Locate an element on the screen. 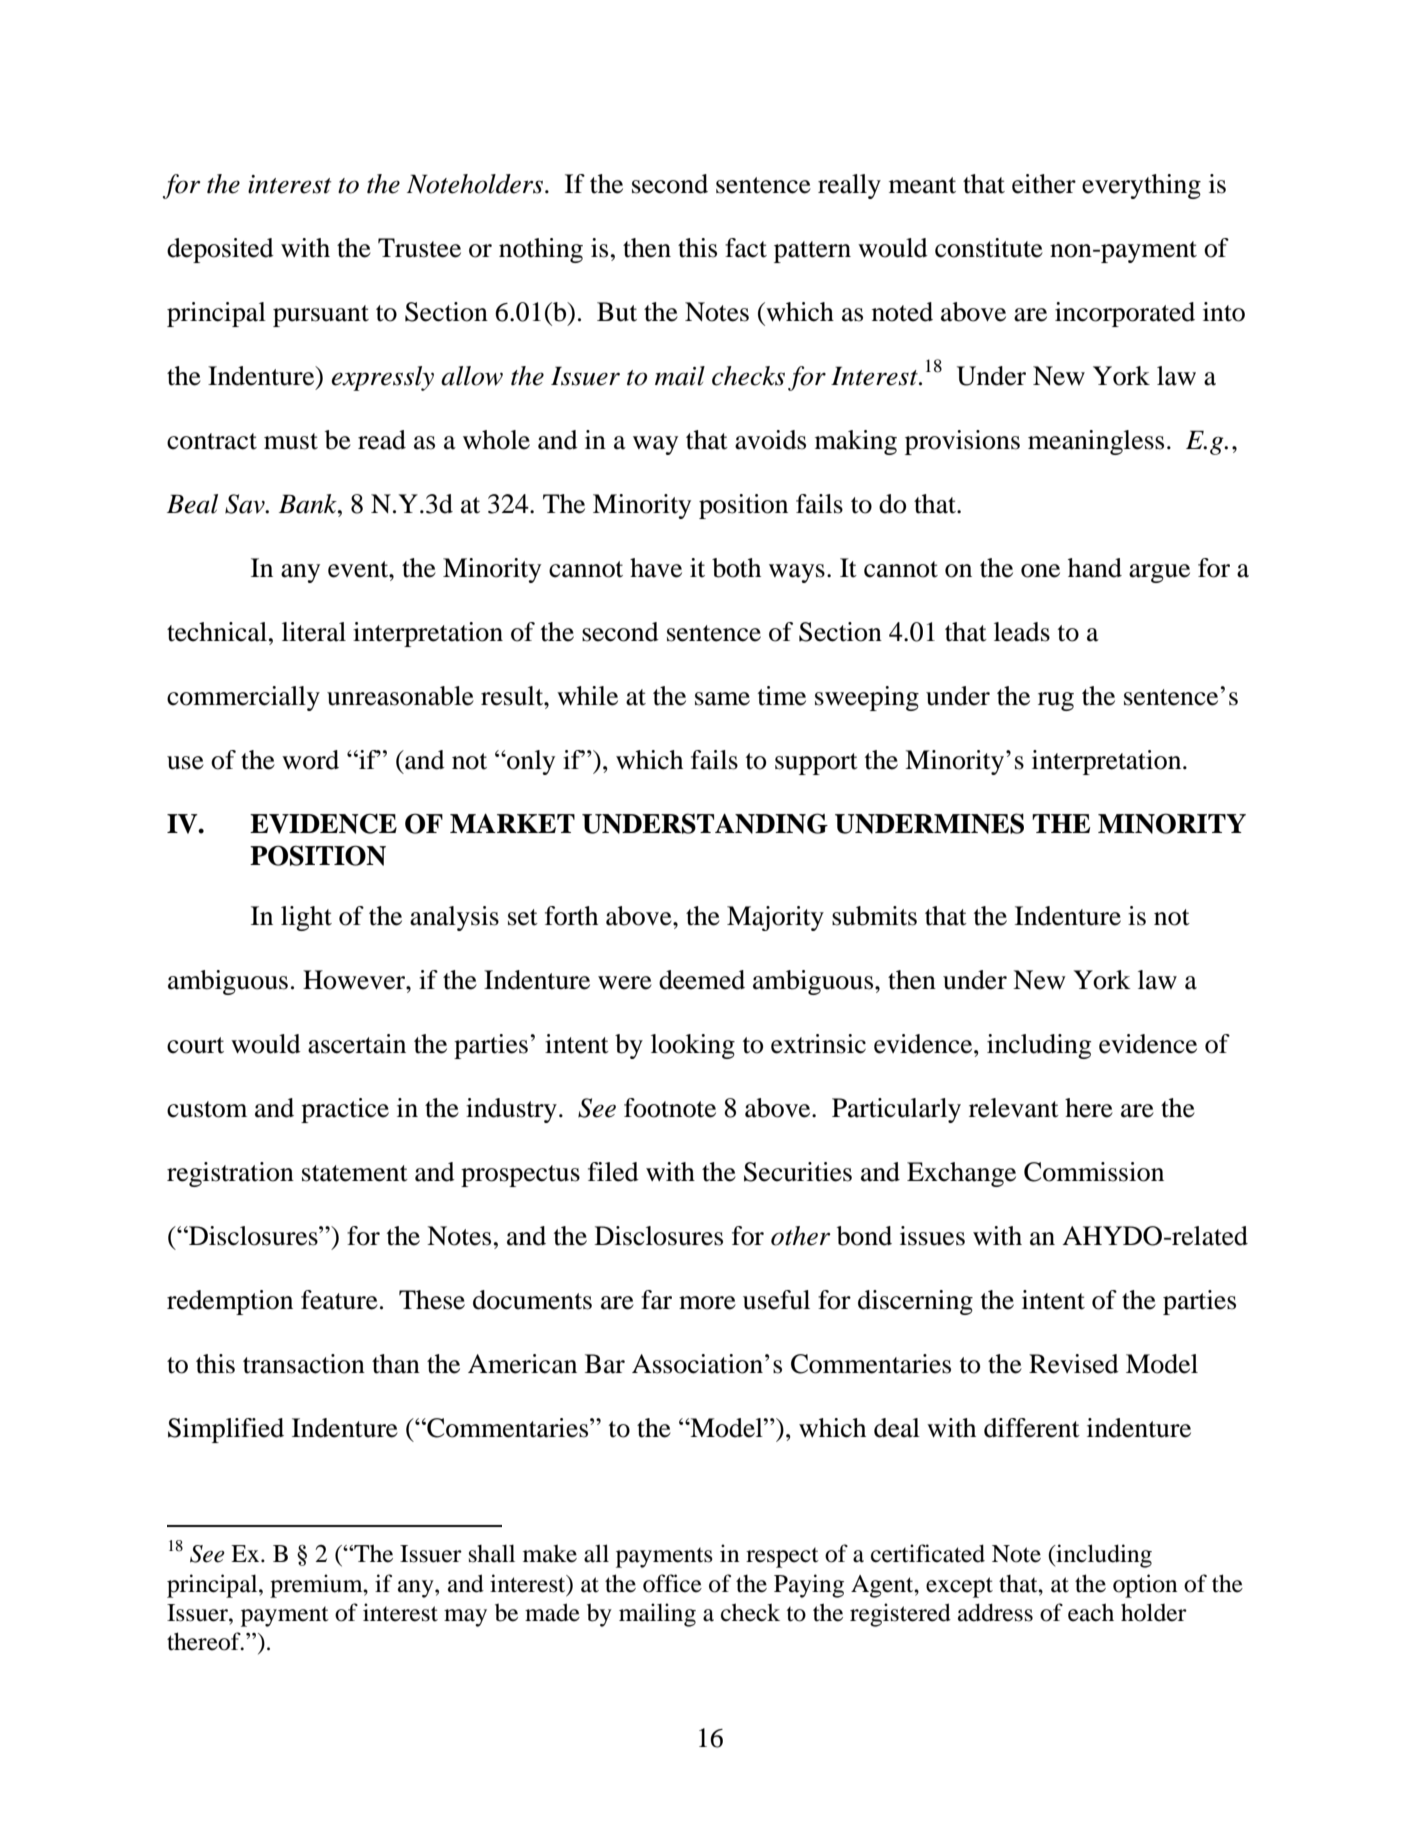 Image resolution: width=1420 pixels, height=1837 pixels. feature is located at coordinates (339, 1300).
